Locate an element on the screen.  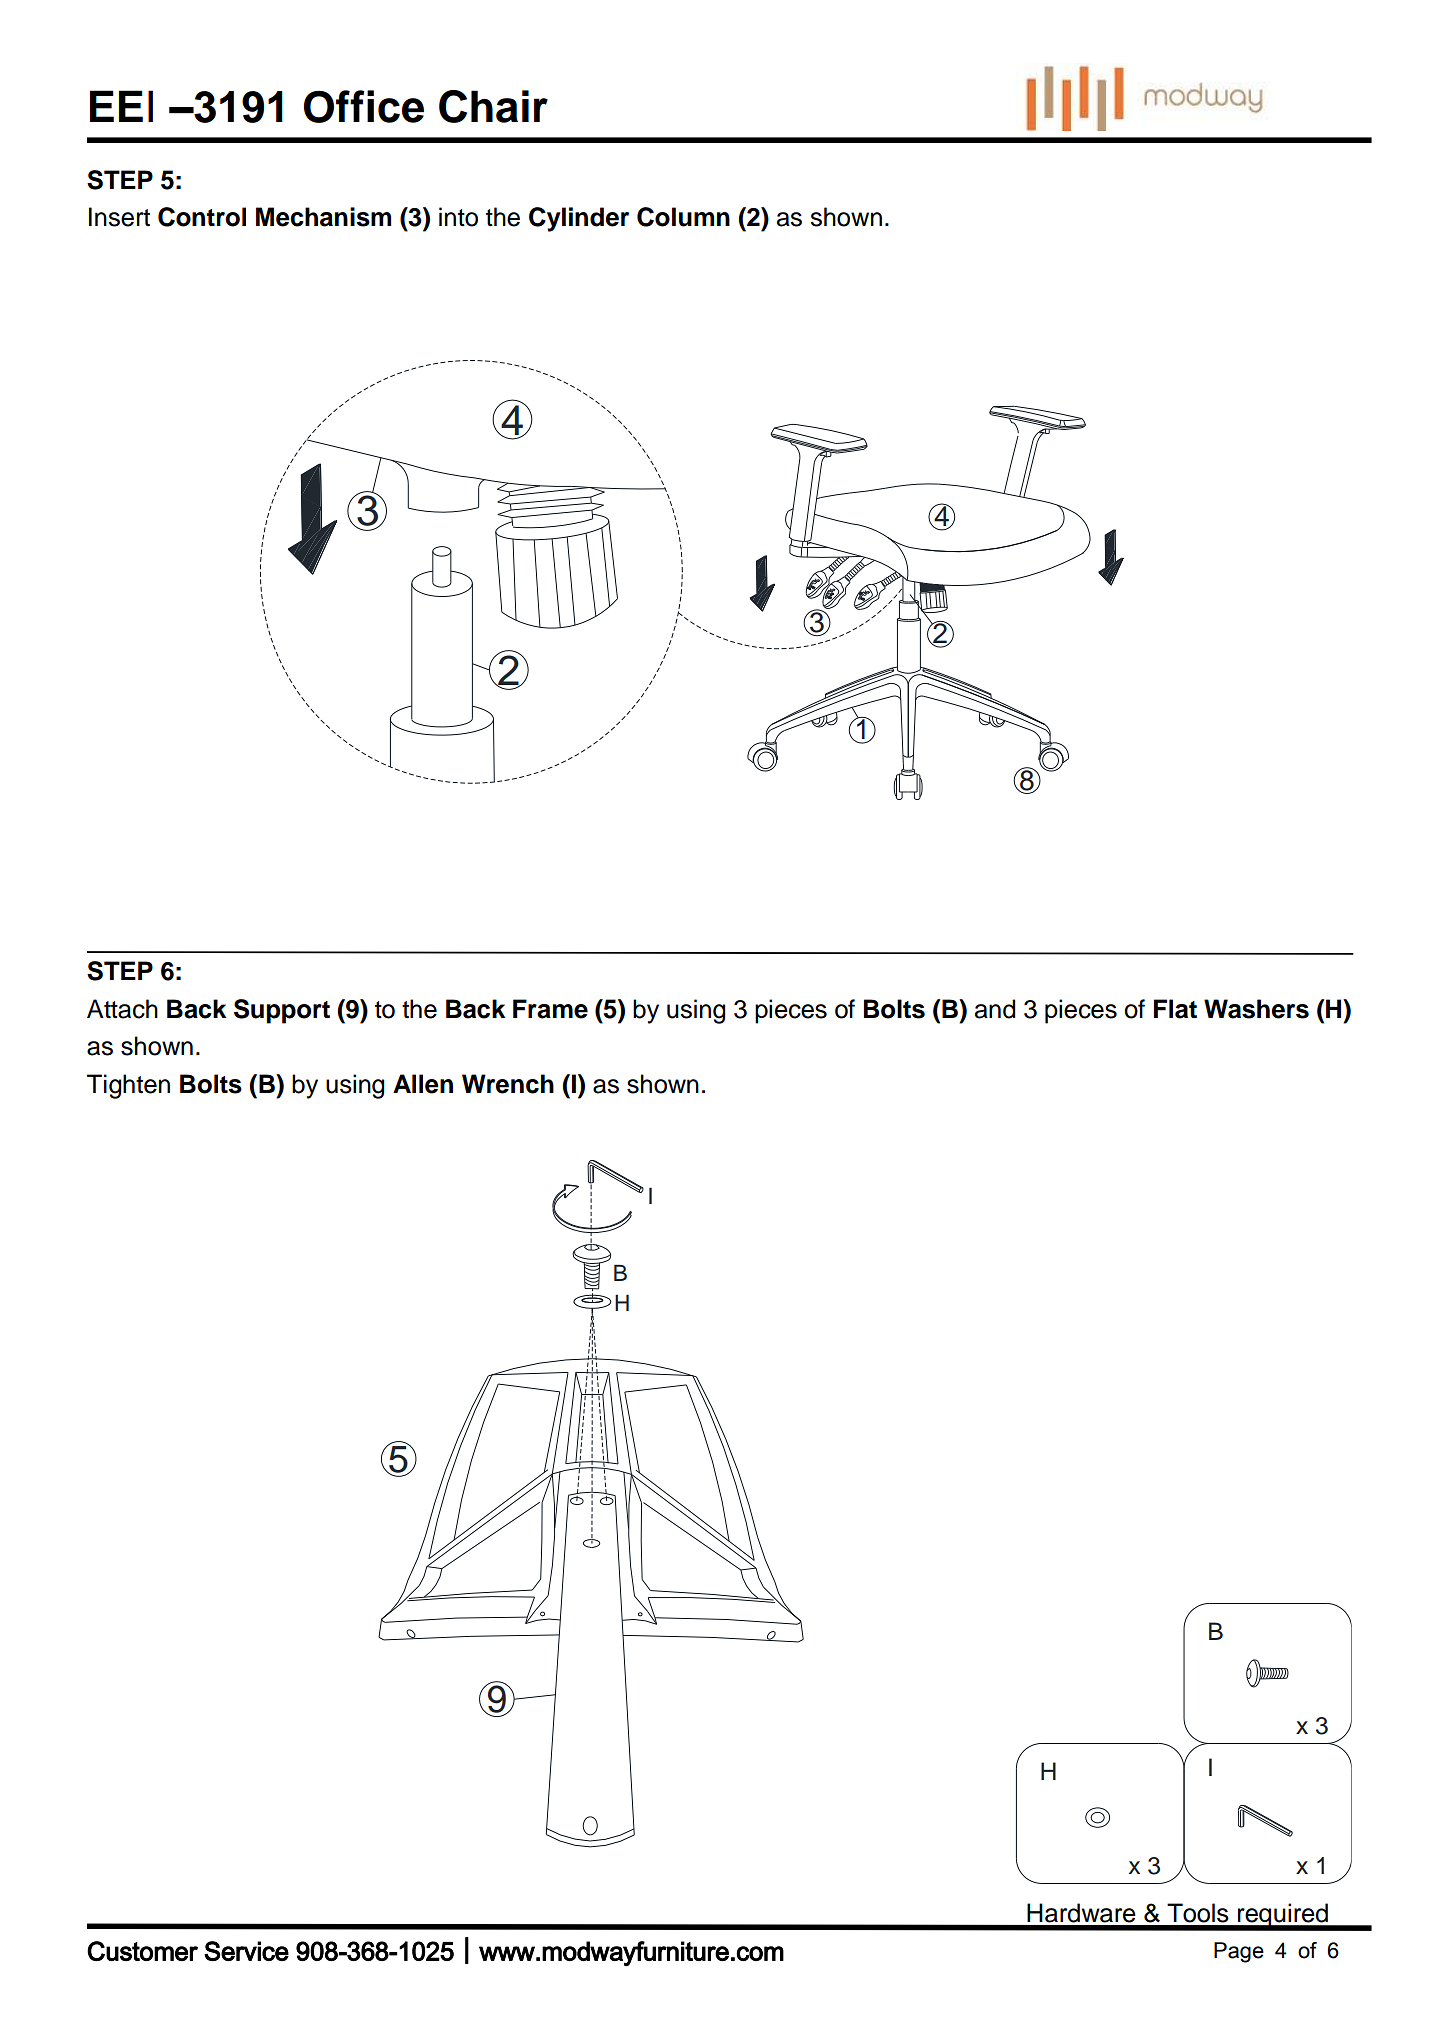
Cylinder is located at coordinates (579, 219).
